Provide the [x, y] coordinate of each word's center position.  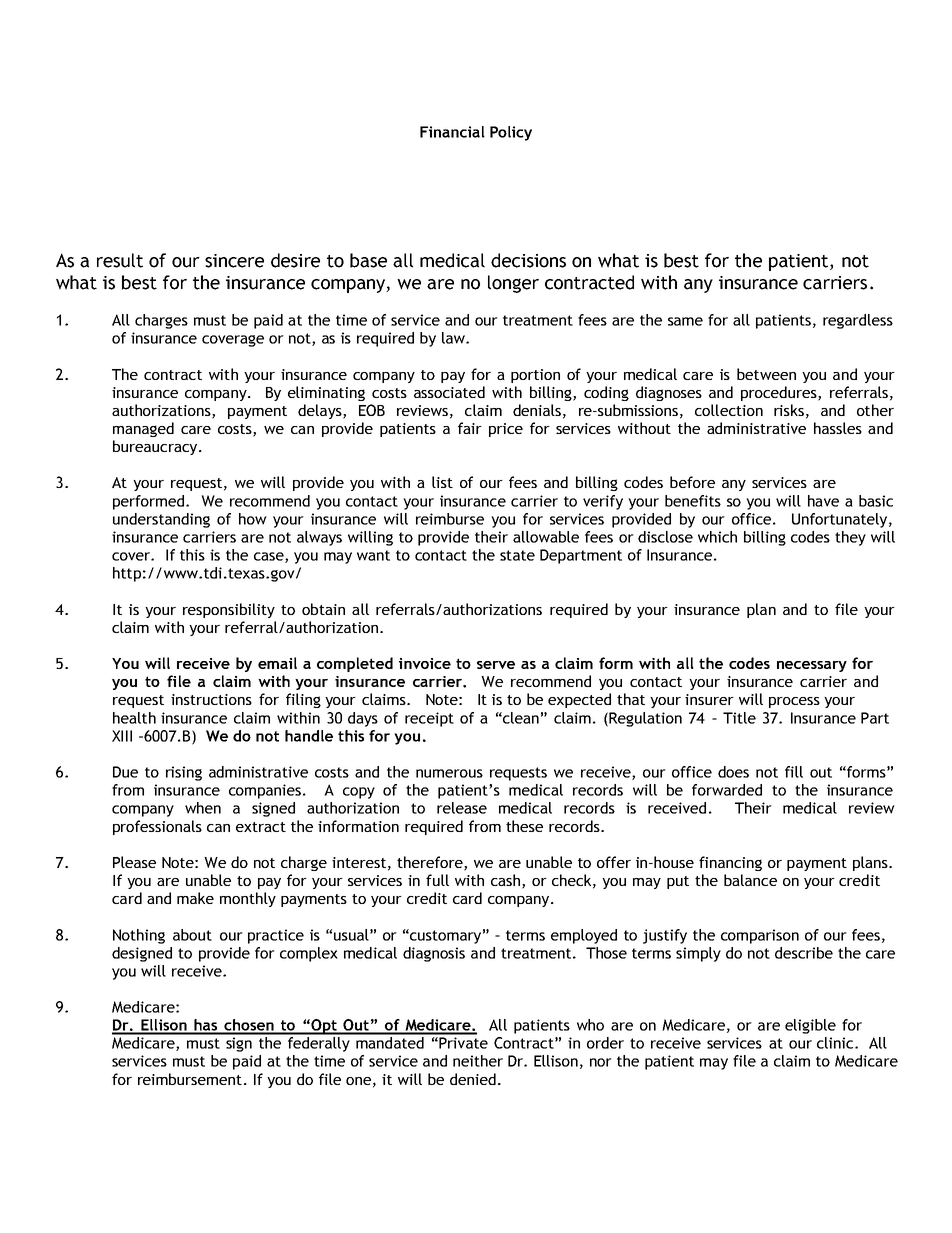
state [517, 555]
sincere [234, 261]
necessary [812, 666]
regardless [858, 321]
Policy [511, 133]
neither [478, 1061]
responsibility [229, 610]
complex [309, 954]
